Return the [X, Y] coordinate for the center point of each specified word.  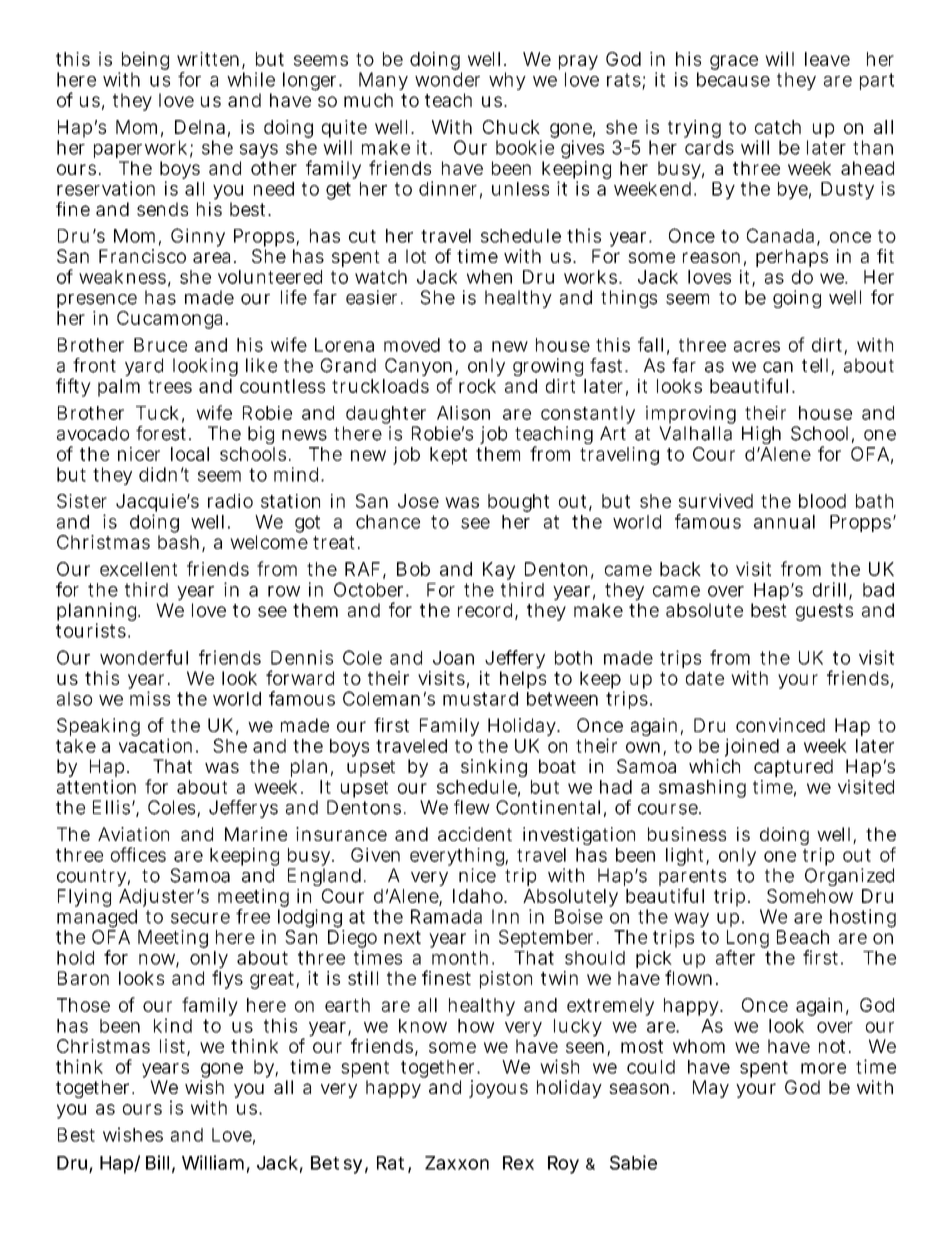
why [507, 81]
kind [173, 1025]
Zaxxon [457, 1163]
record [487, 611]
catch [778, 127]
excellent [138, 569]
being [143, 62]
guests [824, 612]
